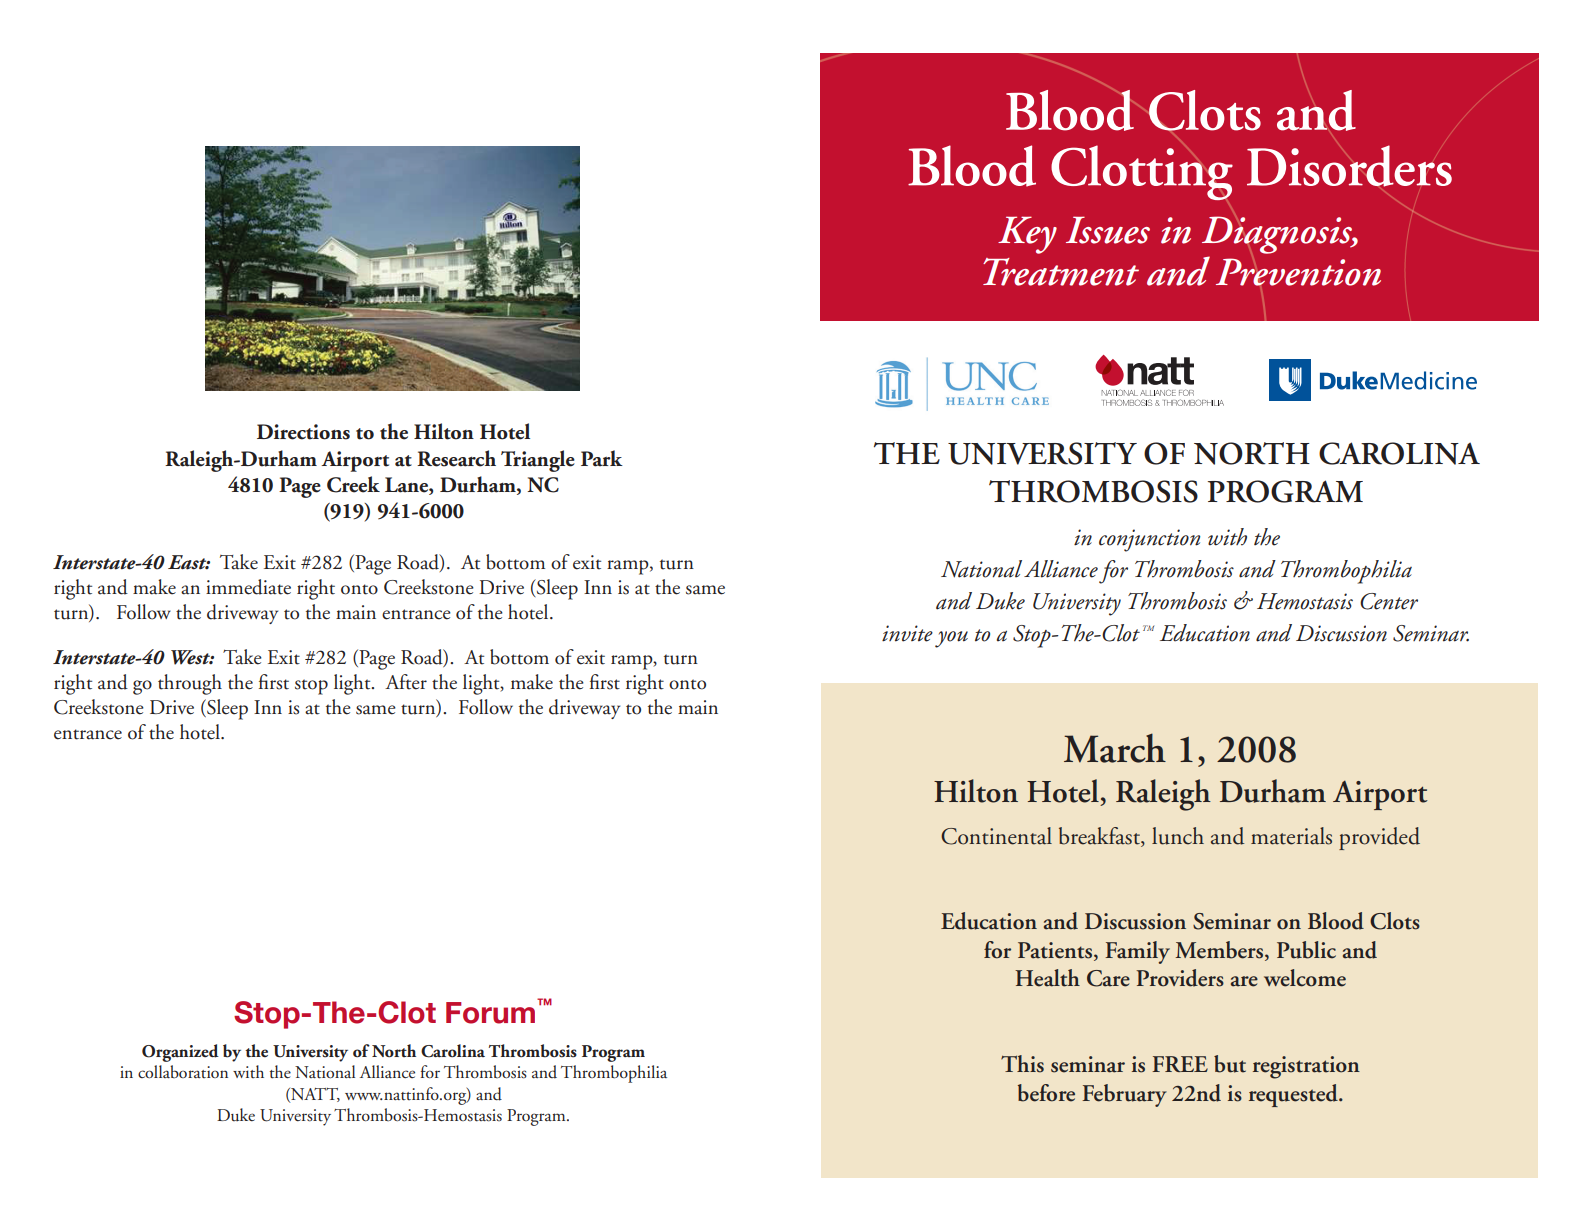 The width and height of the document is (1574, 1216). What do you see at coordinates (602, 458) in the document?
I see `Park` at bounding box center [602, 458].
